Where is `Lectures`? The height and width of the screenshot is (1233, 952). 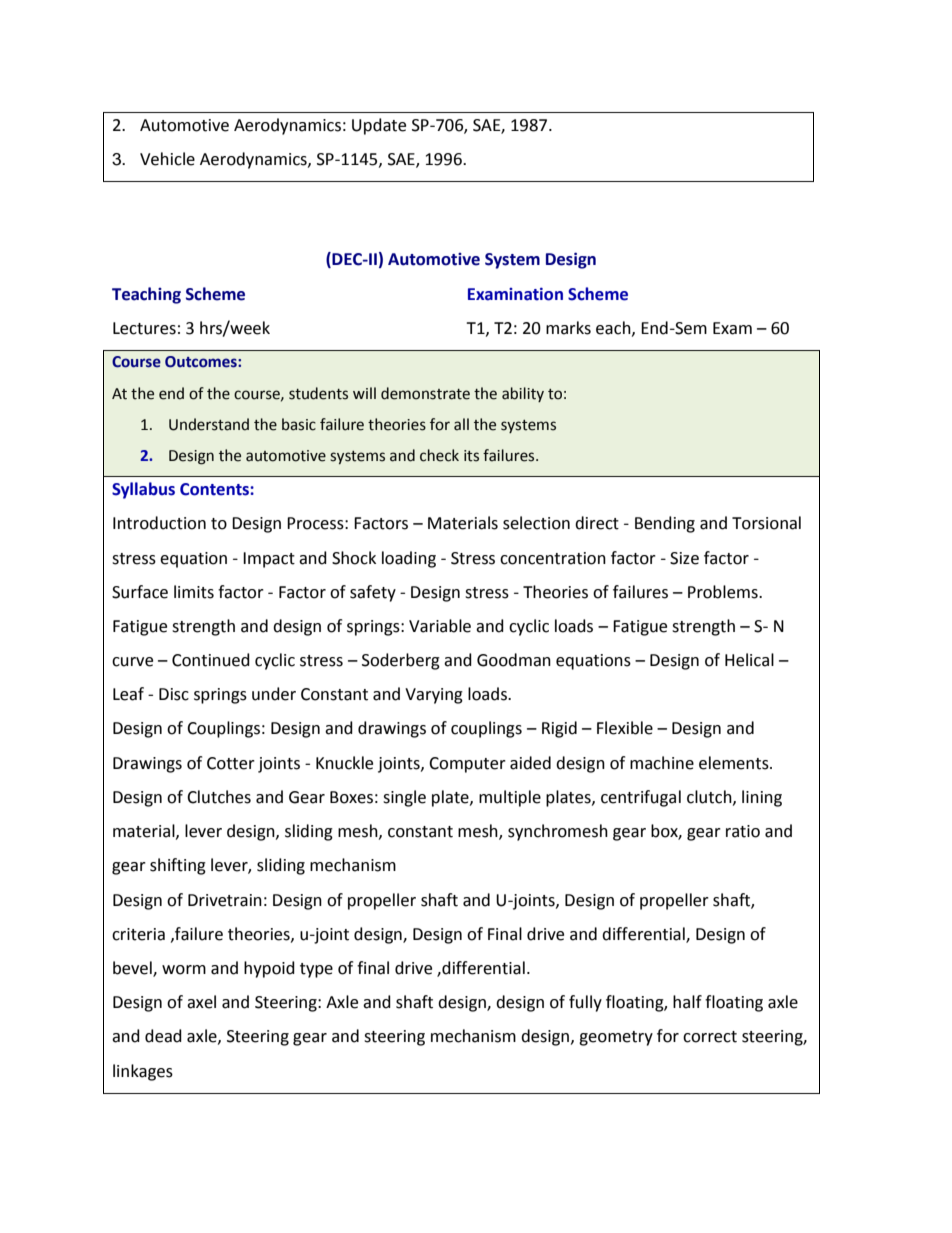 Lectures is located at coordinates (144, 328).
